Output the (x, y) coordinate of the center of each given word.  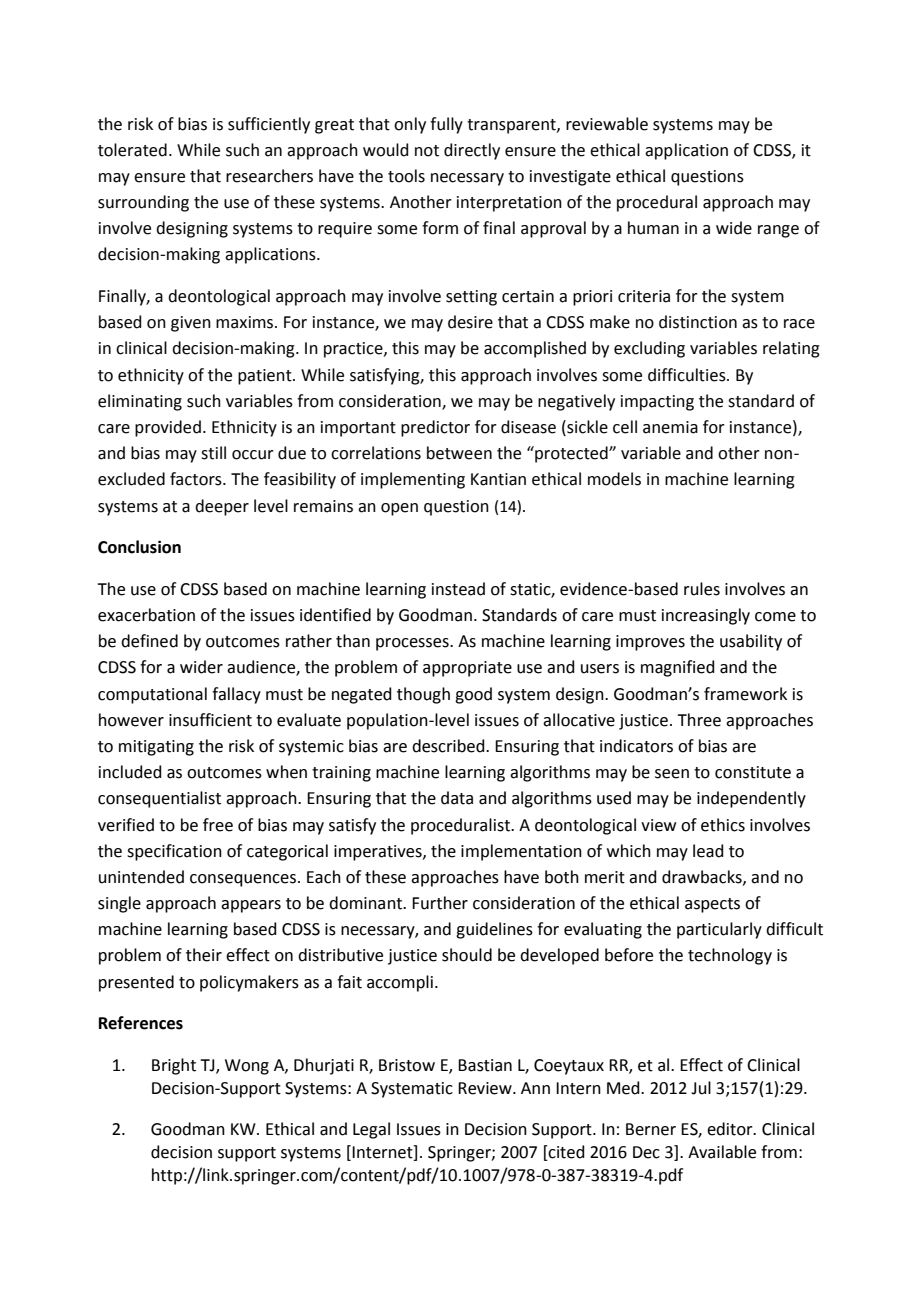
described (449, 746)
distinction (698, 322)
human (653, 228)
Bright (174, 1066)
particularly (719, 930)
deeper (222, 507)
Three (699, 720)
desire (470, 322)
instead (458, 589)
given (191, 324)
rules (702, 589)
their (204, 955)
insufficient (210, 720)
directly (472, 151)
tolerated (132, 150)
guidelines (494, 930)
